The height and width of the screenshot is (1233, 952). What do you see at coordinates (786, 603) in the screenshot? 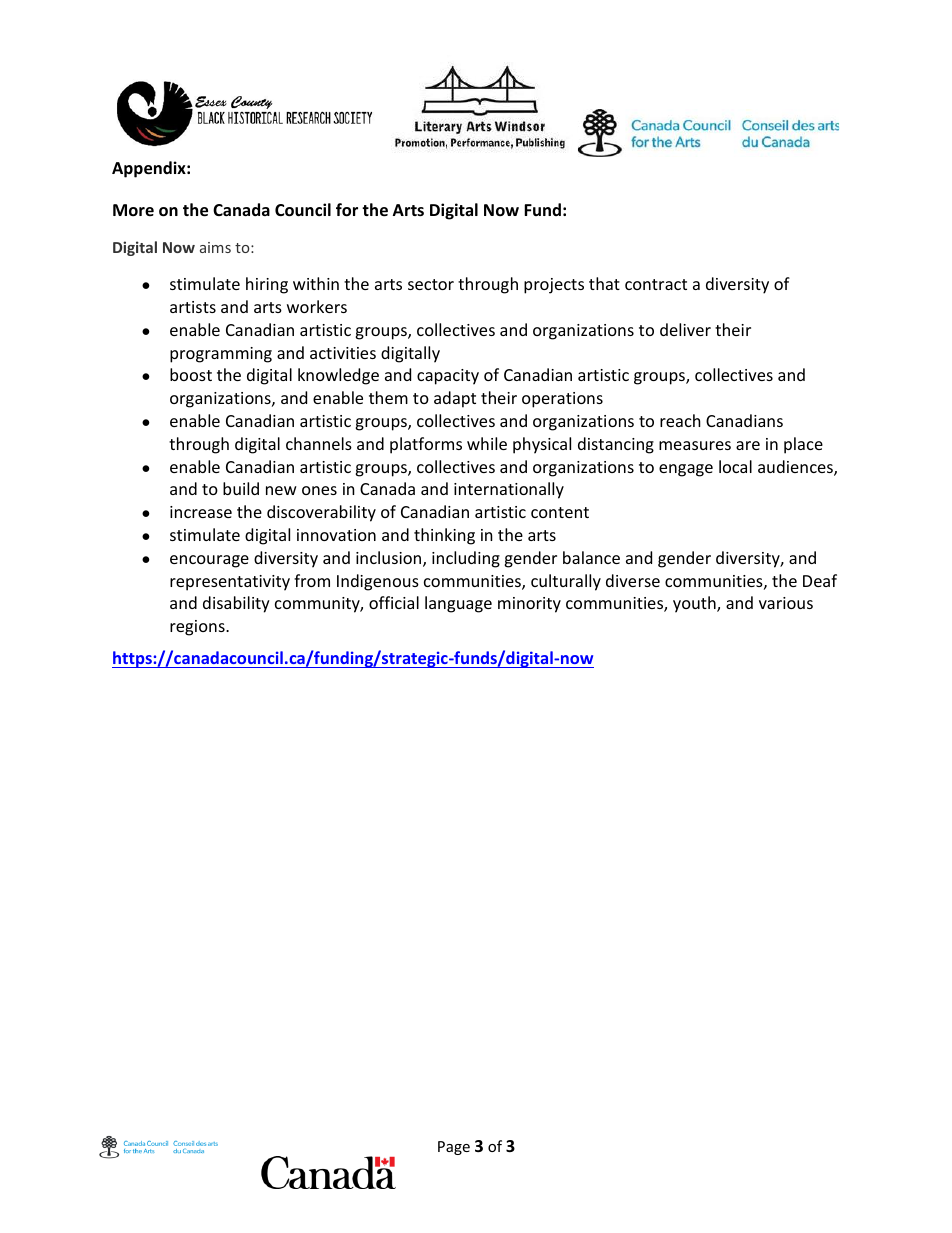
I see `various` at bounding box center [786, 603].
